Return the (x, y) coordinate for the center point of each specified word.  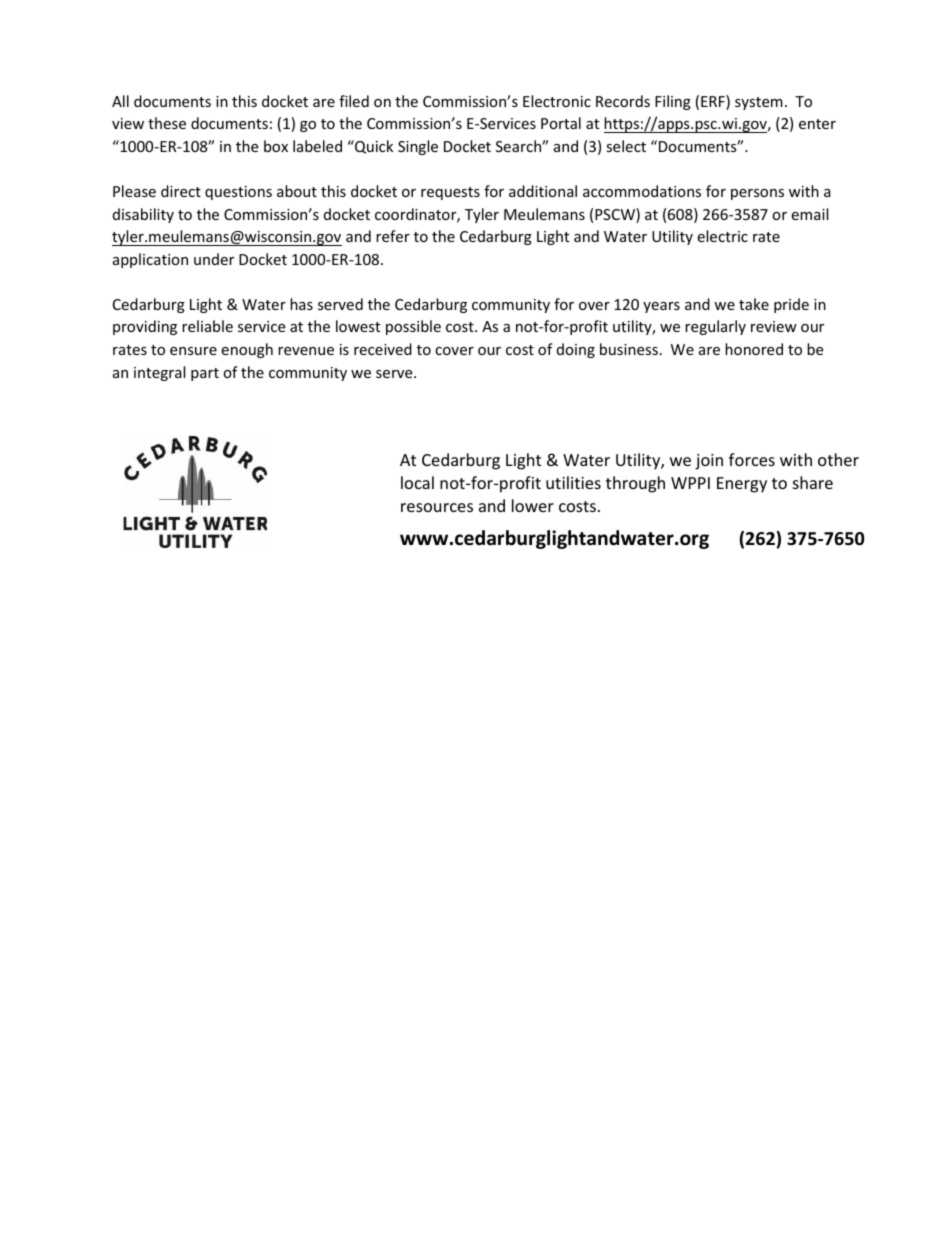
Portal (561, 123)
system (759, 103)
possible (413, 327)
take (754, 304)
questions (238, 193)
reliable (207, 326)
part (205, 374)
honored (754, 349)
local (417, 482)
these (167, 123)
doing (576, 350)
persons (757, 194)
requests (450, 193)
